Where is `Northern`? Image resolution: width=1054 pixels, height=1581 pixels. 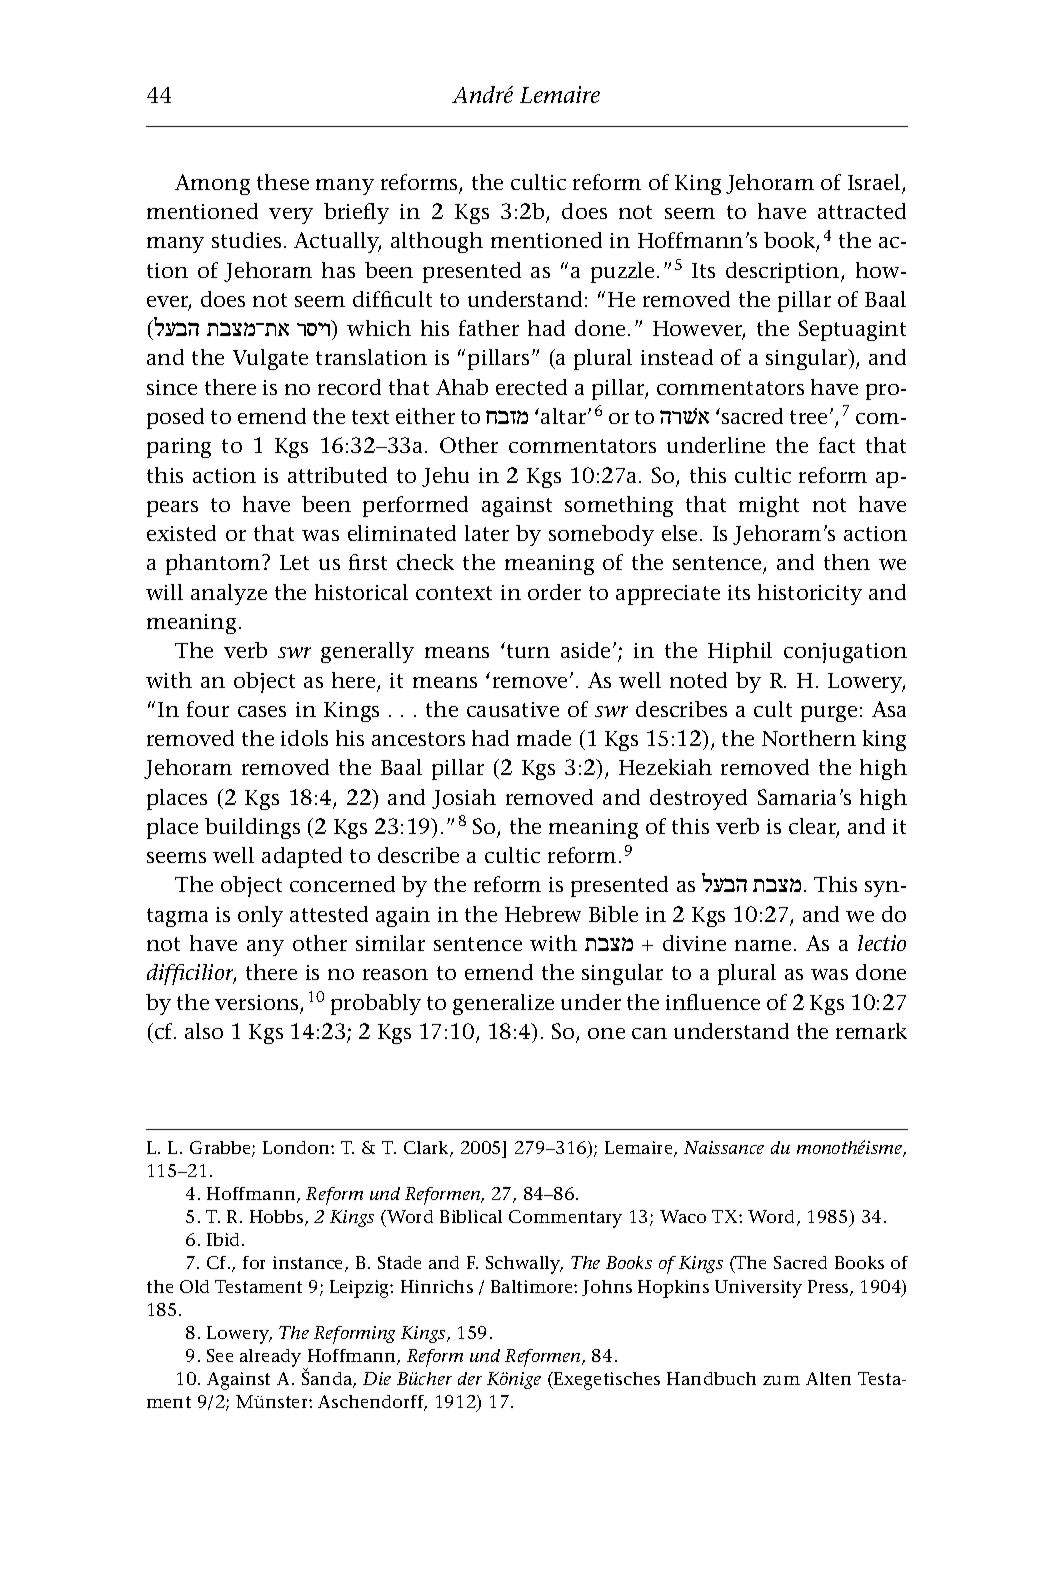 Northern is located at coordinates (809, 738).
